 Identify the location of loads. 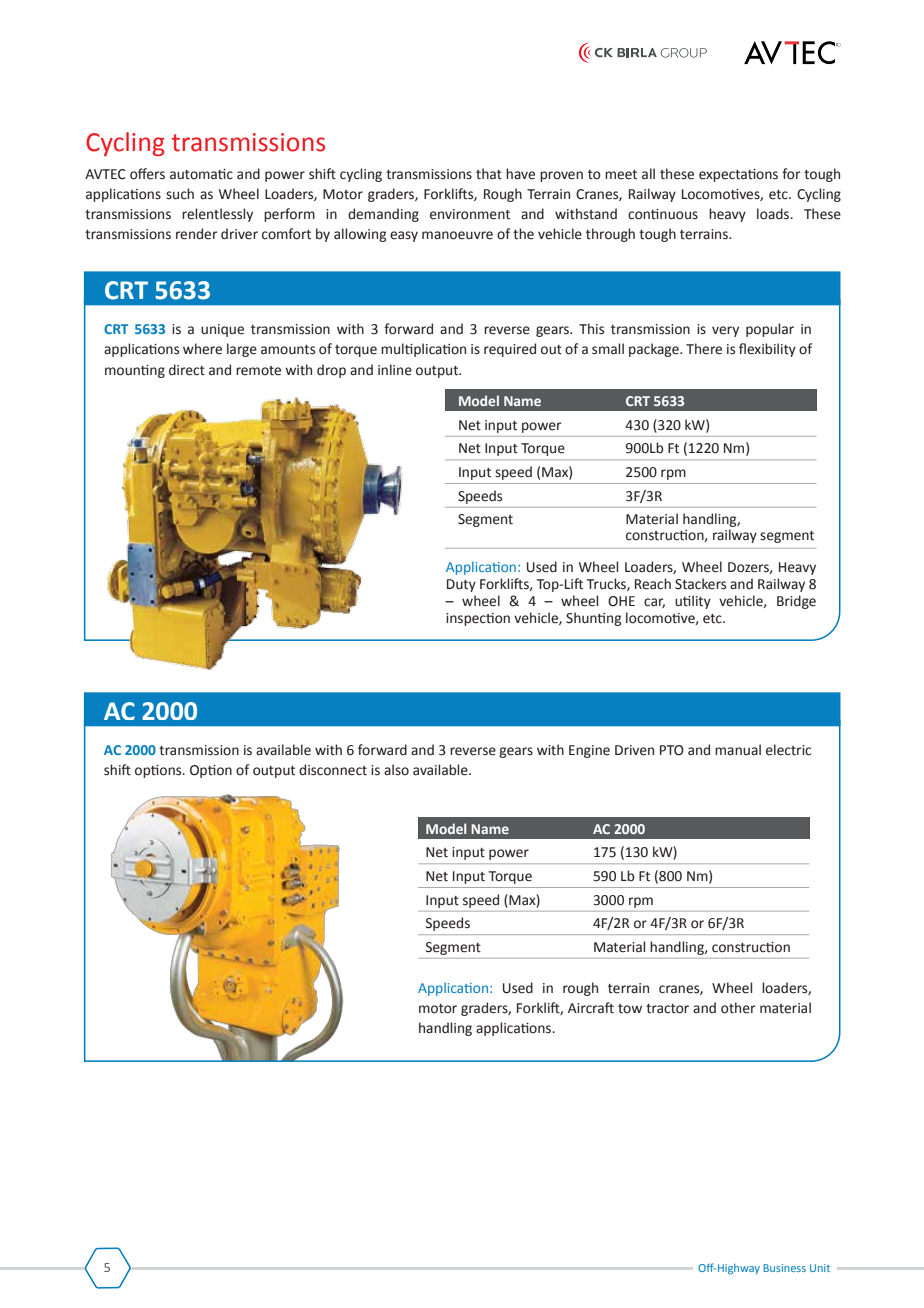
(774, 214).
